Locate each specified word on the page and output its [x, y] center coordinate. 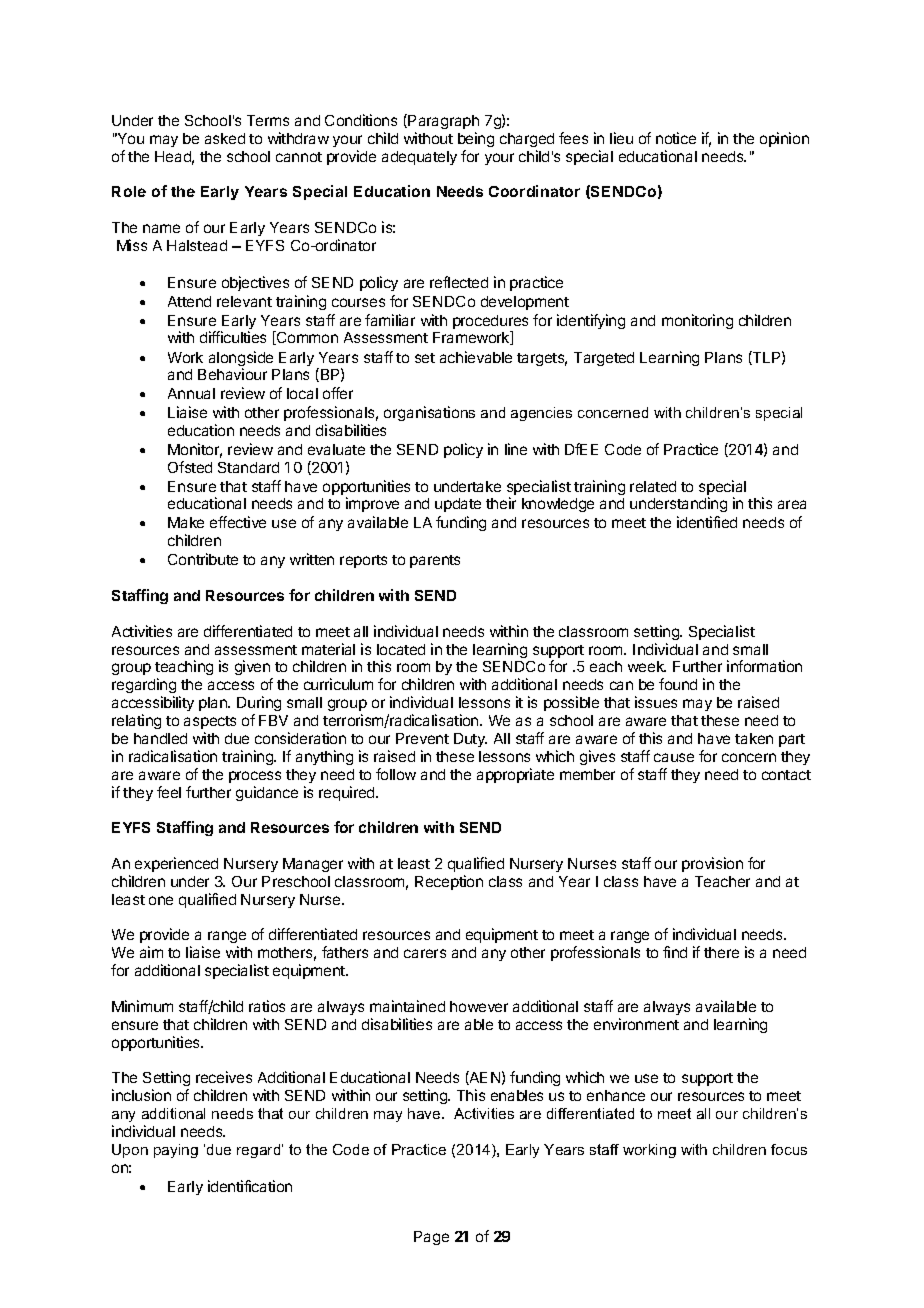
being [476, 139]
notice [676, 138]
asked [225, 138]
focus [789, 1149]
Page [431, 1238]
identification [250, 1186]
